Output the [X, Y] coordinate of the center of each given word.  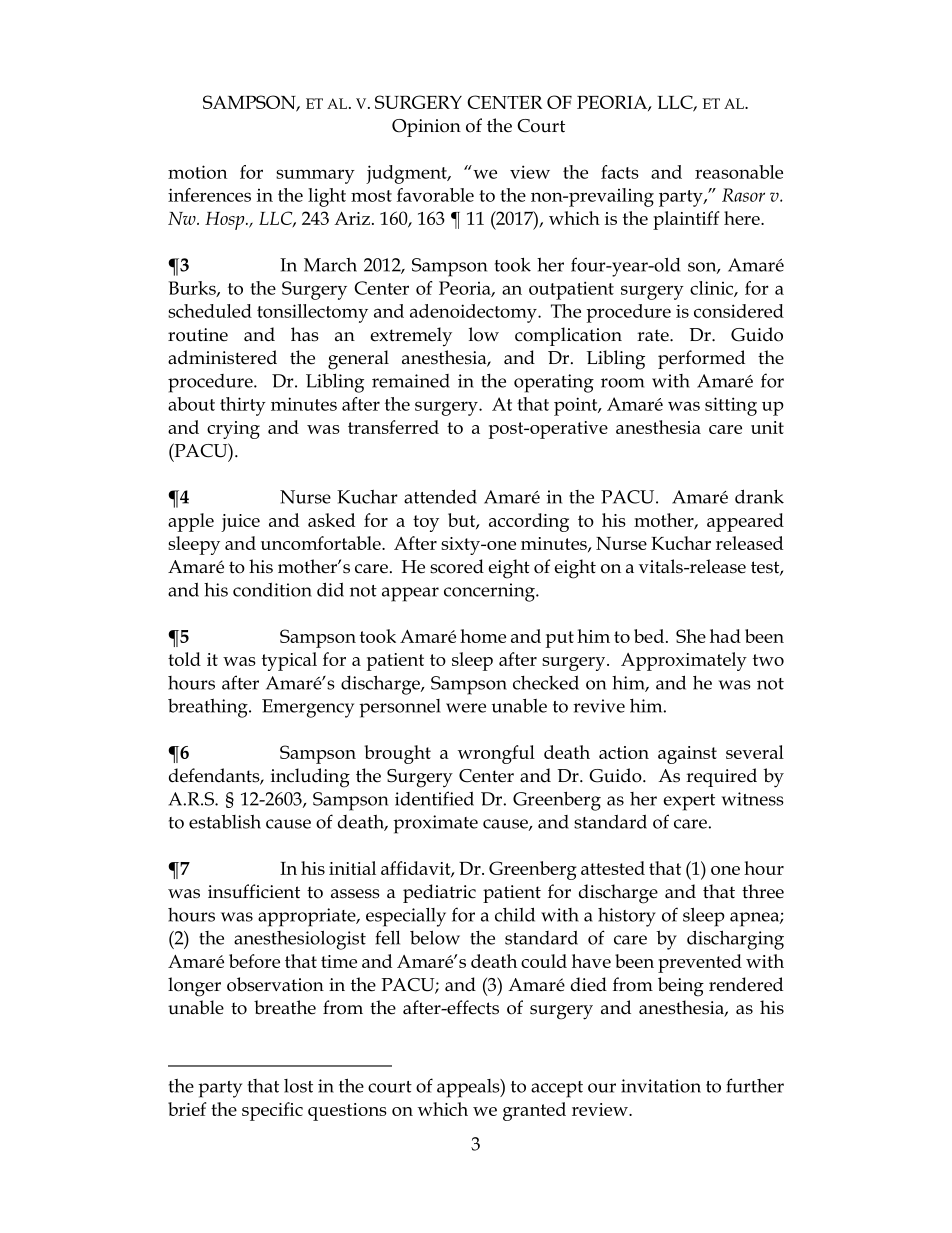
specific [272, 1111]
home [483, 636]
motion [197, 172]
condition [272, 589]
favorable [435, 195]
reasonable [739, 172]
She [691, 636]
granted [534, 1111]
